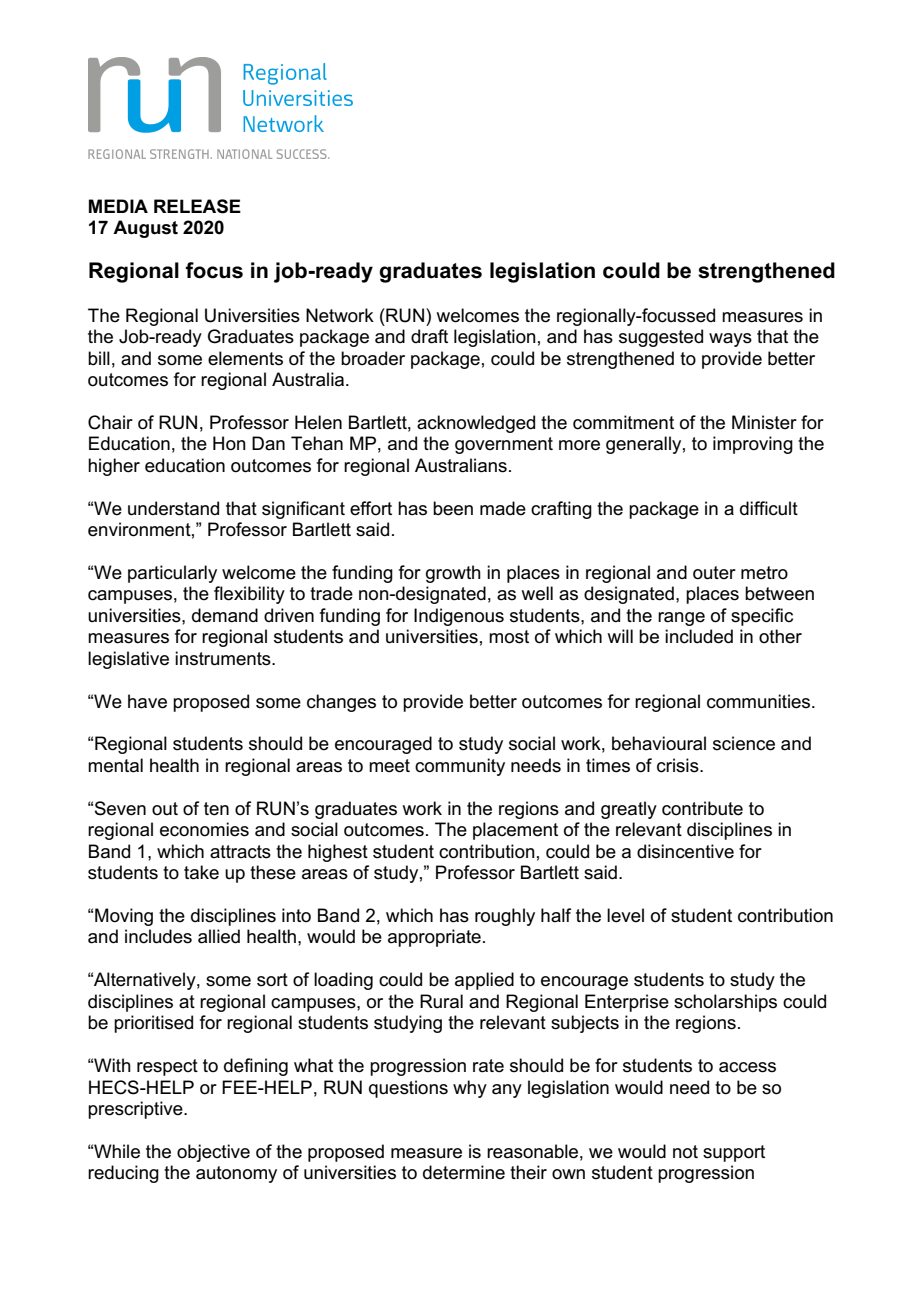 The width and height of the screenshot is (924, 1308). What do you see at coordinates (429, 336) in the screenshot?
I see `draft` at bounding box center [429, 336].
